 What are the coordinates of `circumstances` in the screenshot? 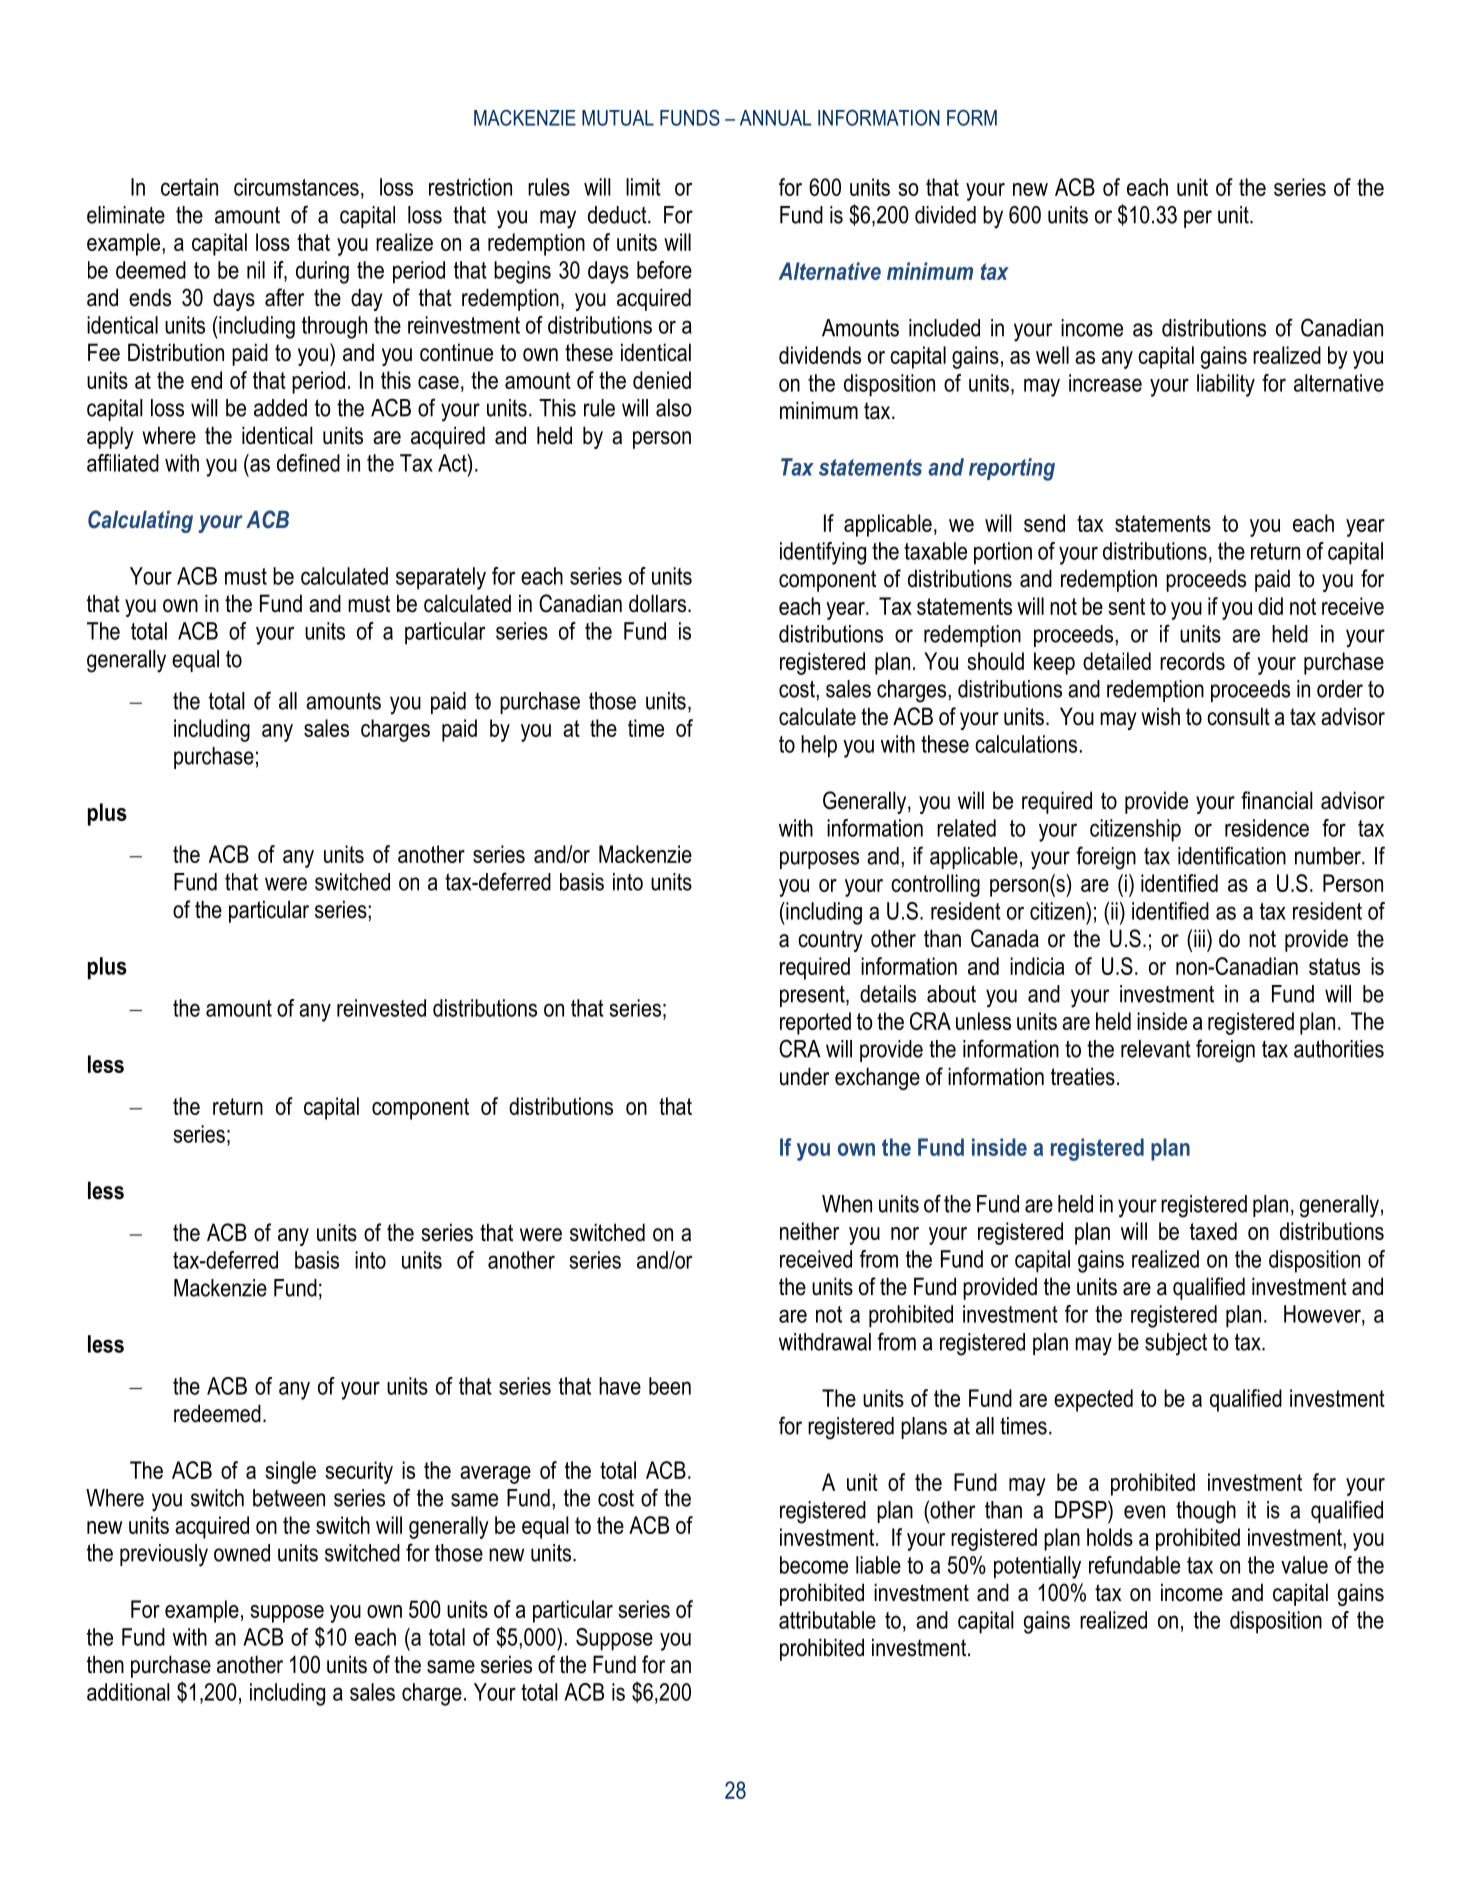 It's located at (296, 187).
